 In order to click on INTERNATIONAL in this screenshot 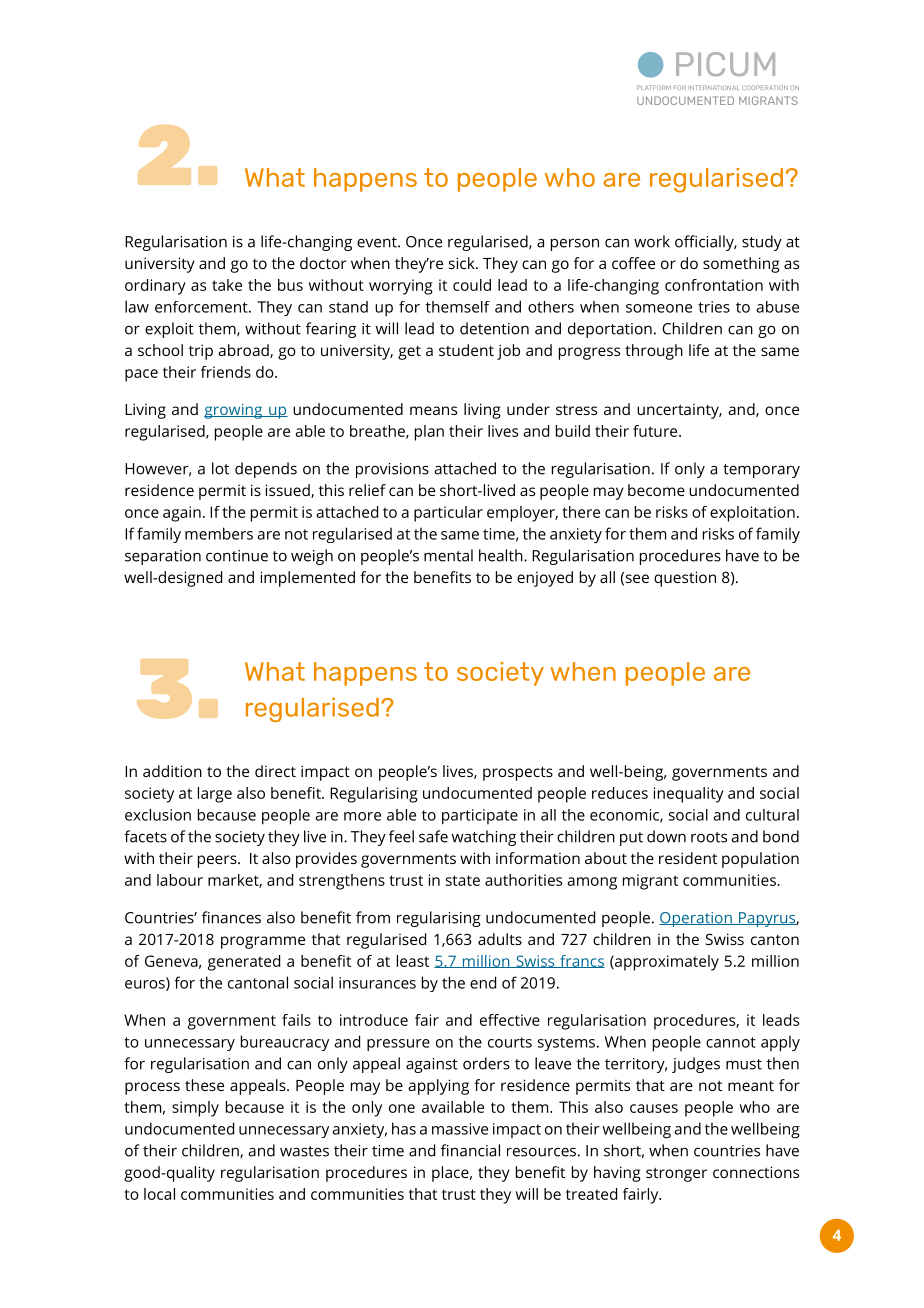, I will do `click(714, 87)`.
